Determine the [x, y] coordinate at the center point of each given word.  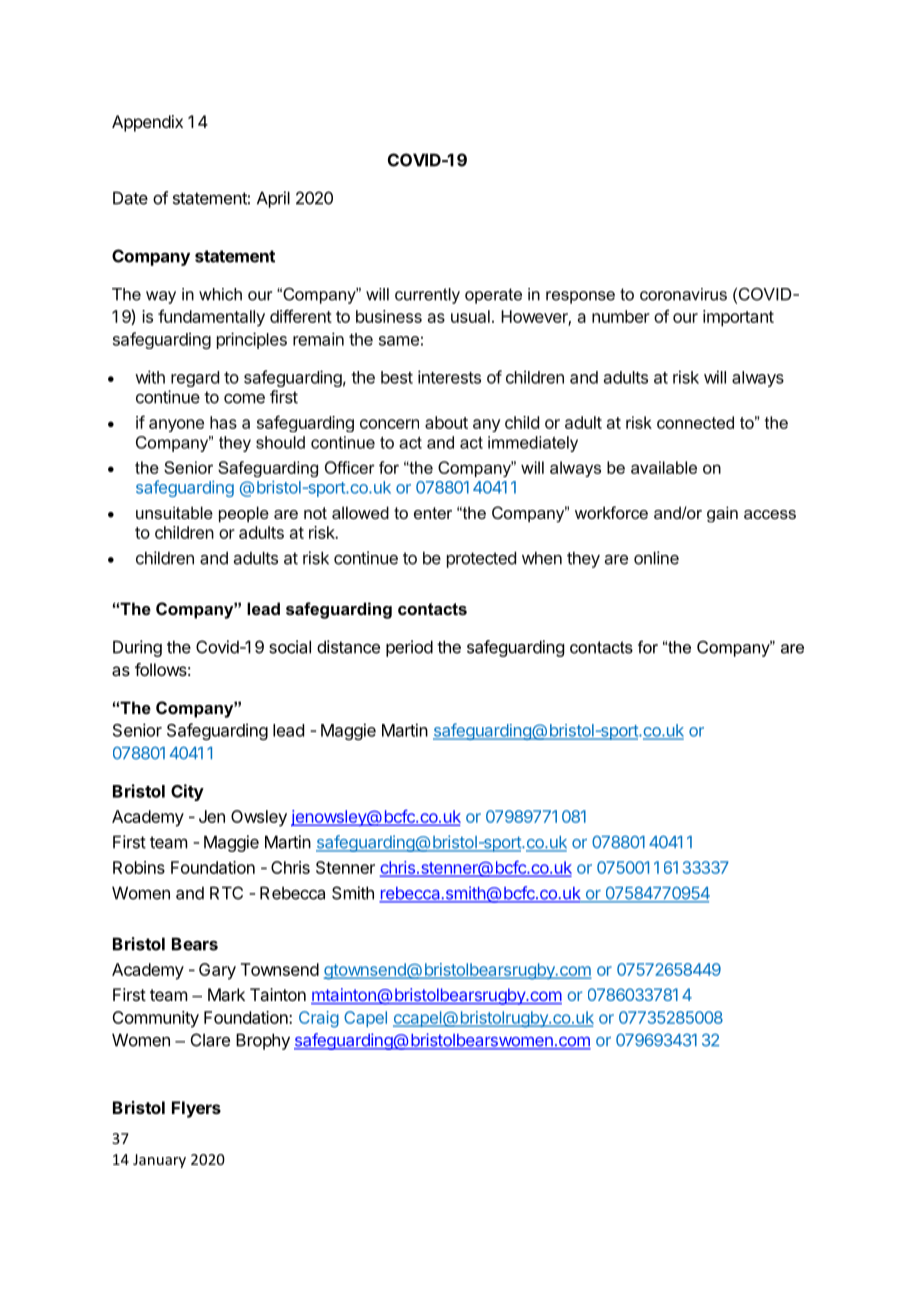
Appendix [147, 123]
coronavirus [683, 294]
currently [427, 296]
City [187, 792]
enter [433, 513]
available [664, 467]
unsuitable [174, 512]
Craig [319, 1019]
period [409, 648]
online [656, 558]
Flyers [196, 1109]
